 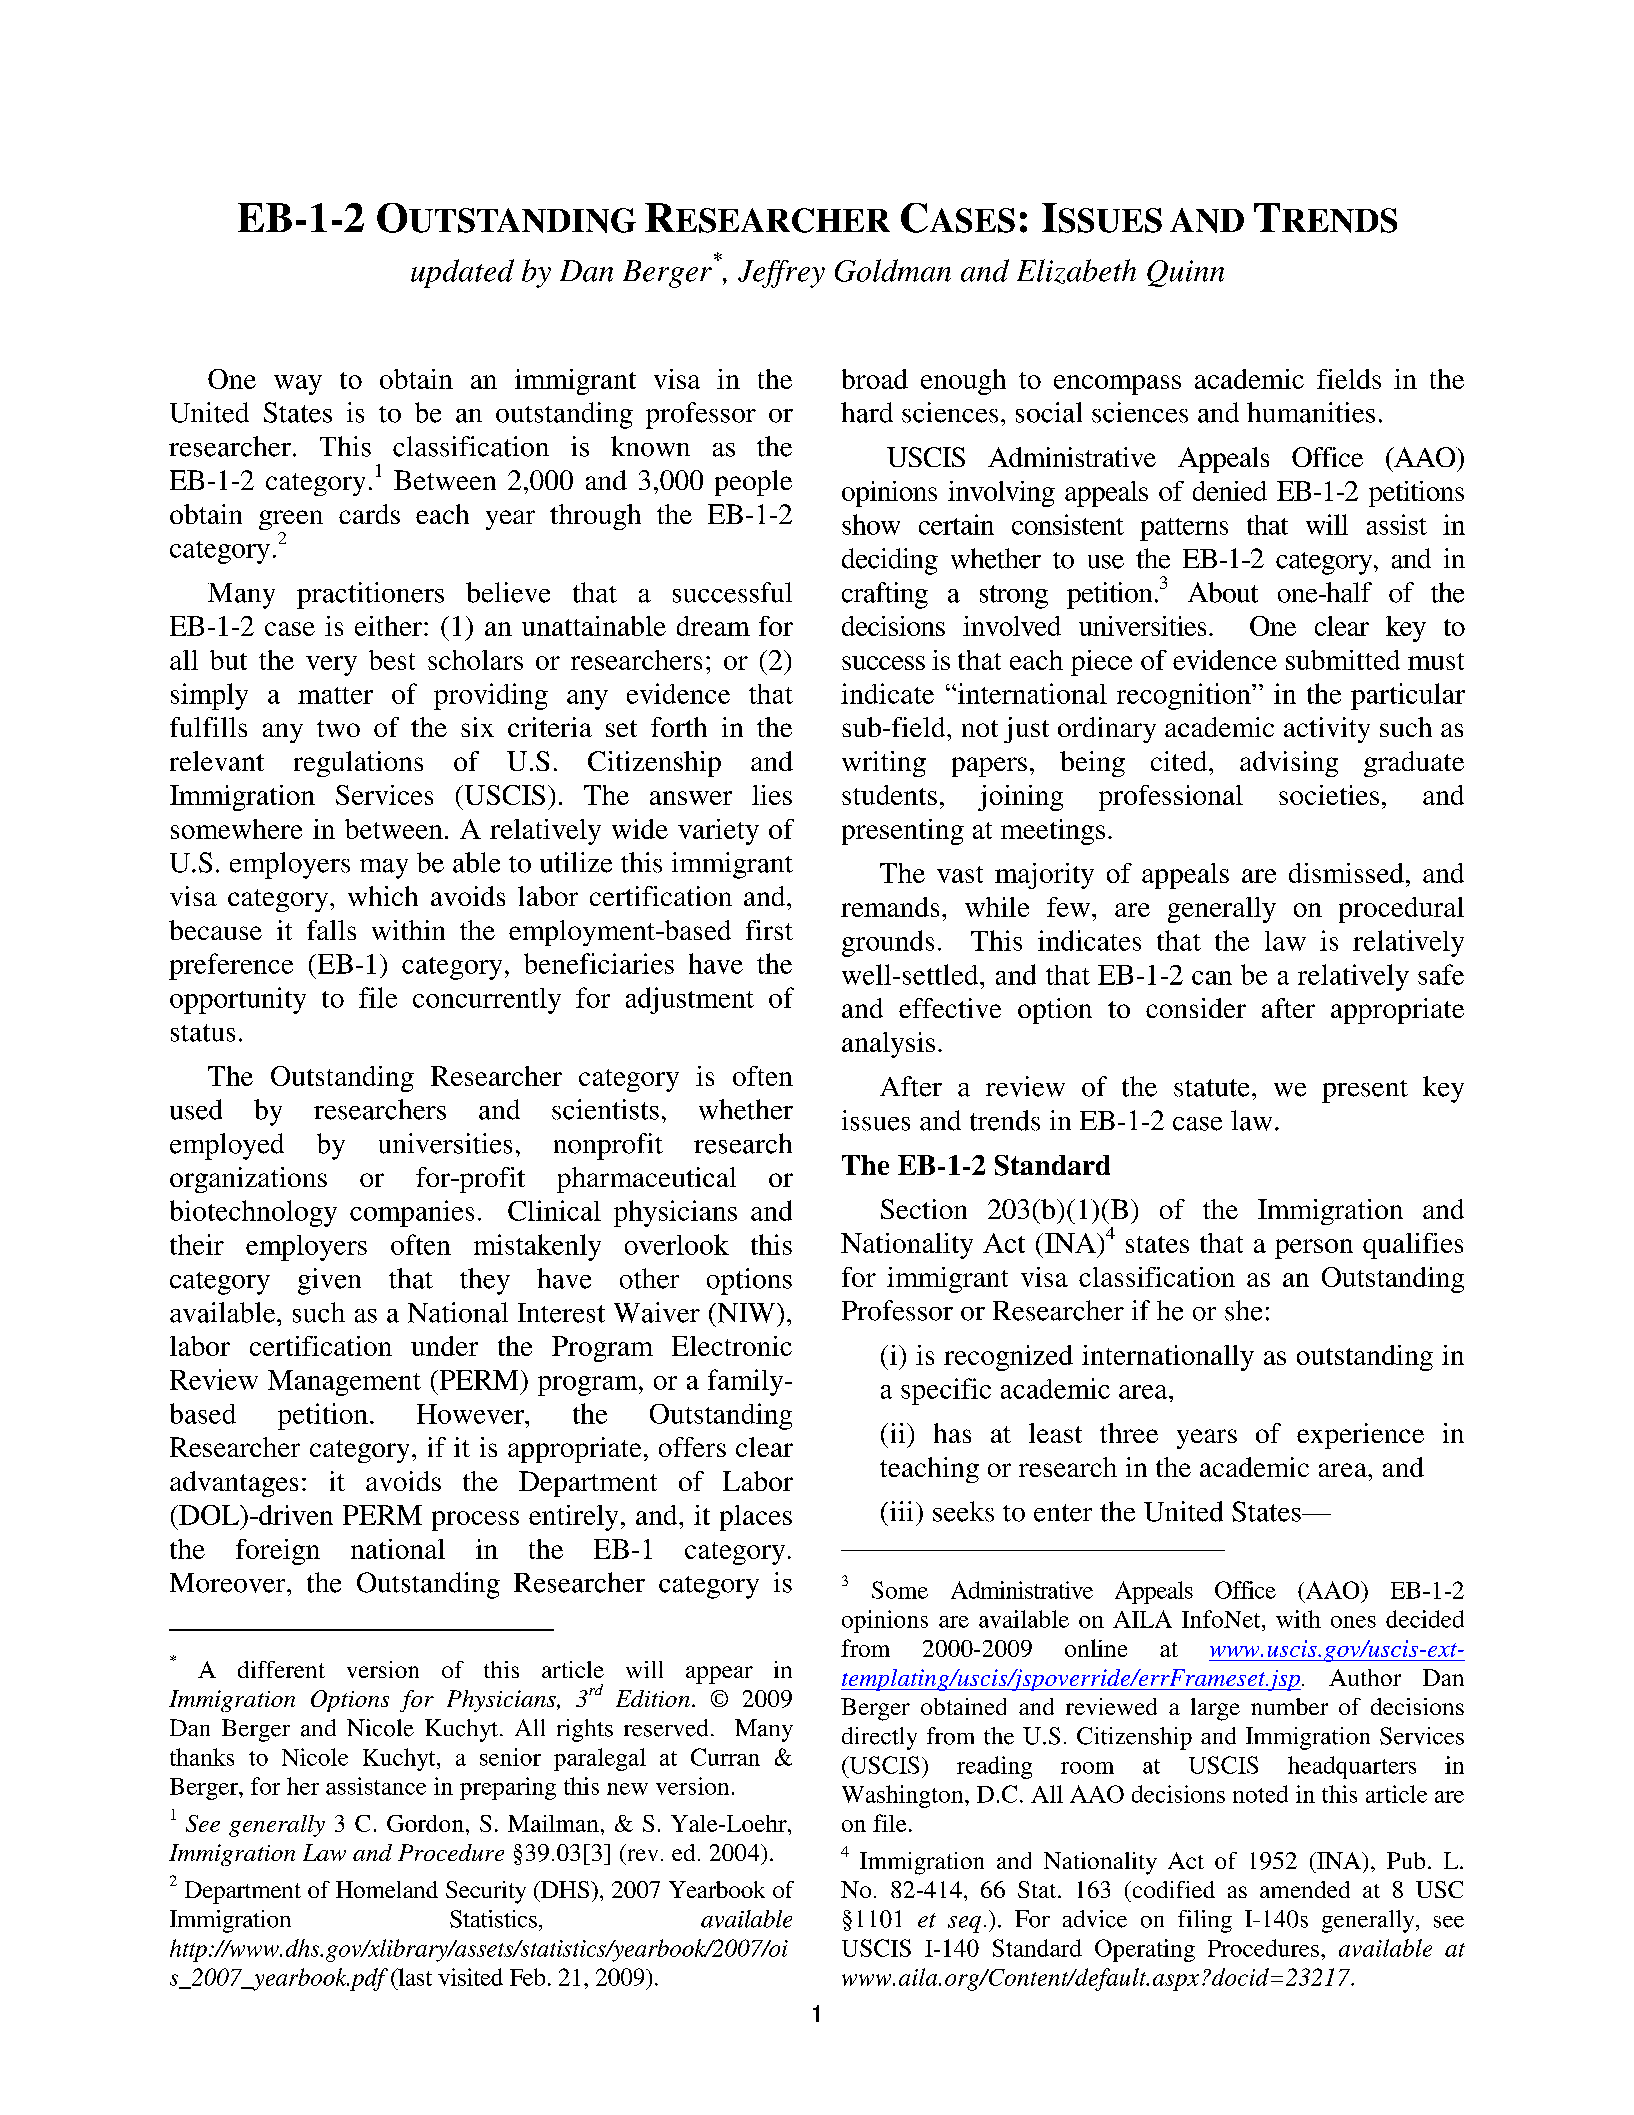 I want to click on Management, so click(x=344, y=1383).
